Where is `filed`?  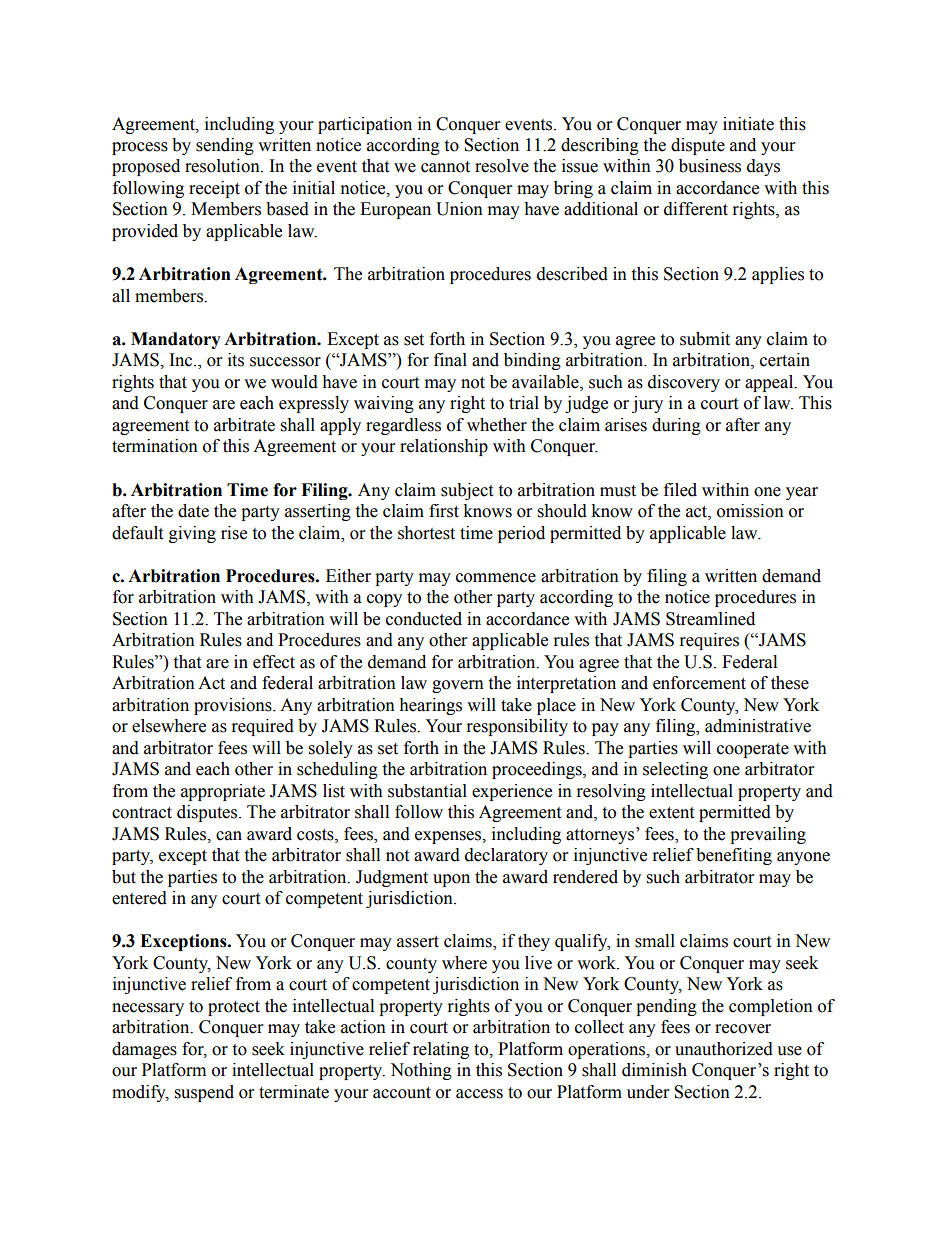 filed is located at coordinates (680, 490).
